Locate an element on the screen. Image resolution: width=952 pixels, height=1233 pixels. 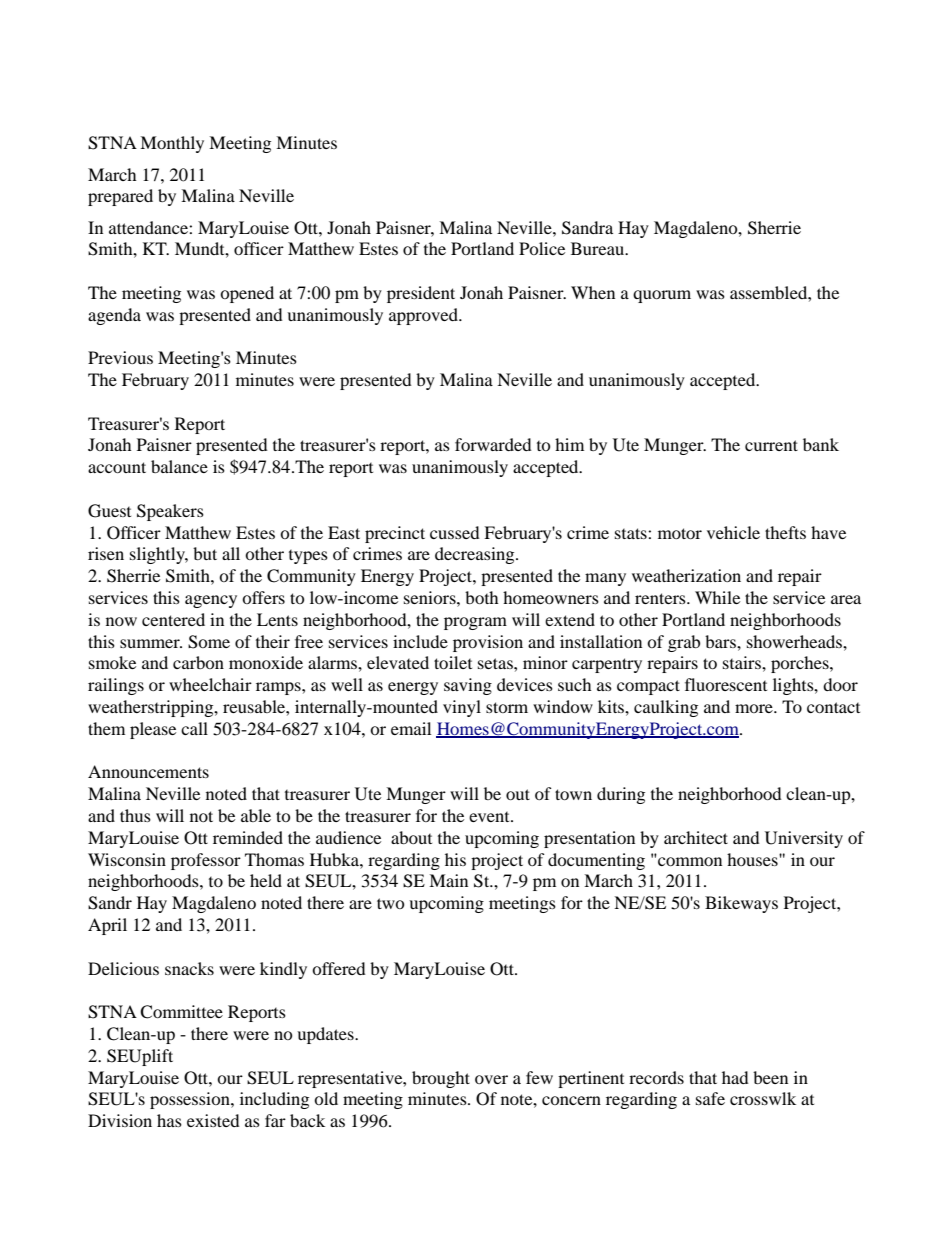
vehicle is located at coordinates (733, 532).
